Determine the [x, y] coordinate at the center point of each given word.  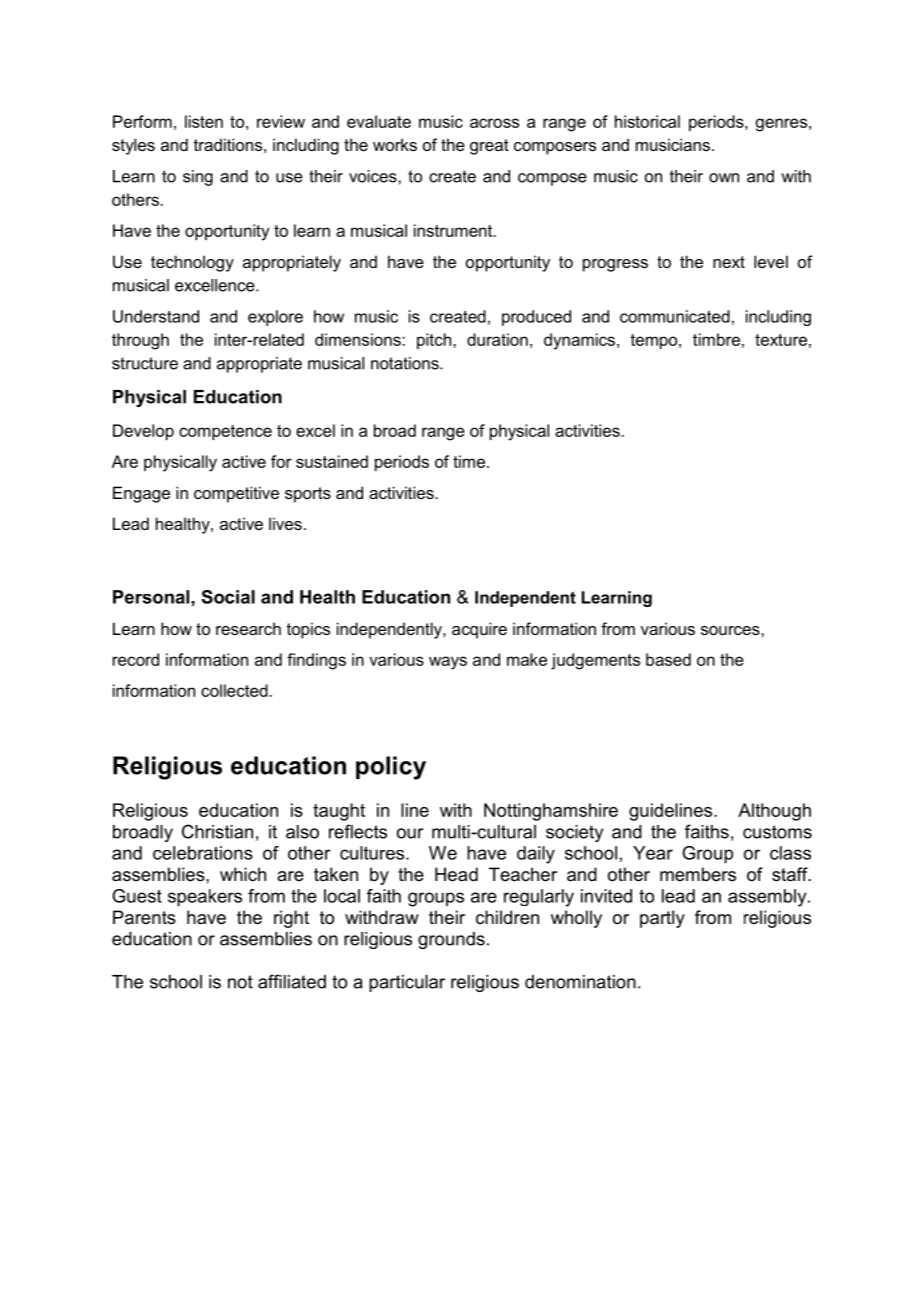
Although [774, 812]
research [248, 628]
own [724, 178]
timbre [716, 339]
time [469, 461]
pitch [435, 341]
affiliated [292, 981]
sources [731, 630]
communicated [675, 316]
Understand [156, 316]
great [489, 147]
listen [204, 121]
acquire [479, 630]
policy [391, 768]
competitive [236, 494]
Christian [217, 831]
